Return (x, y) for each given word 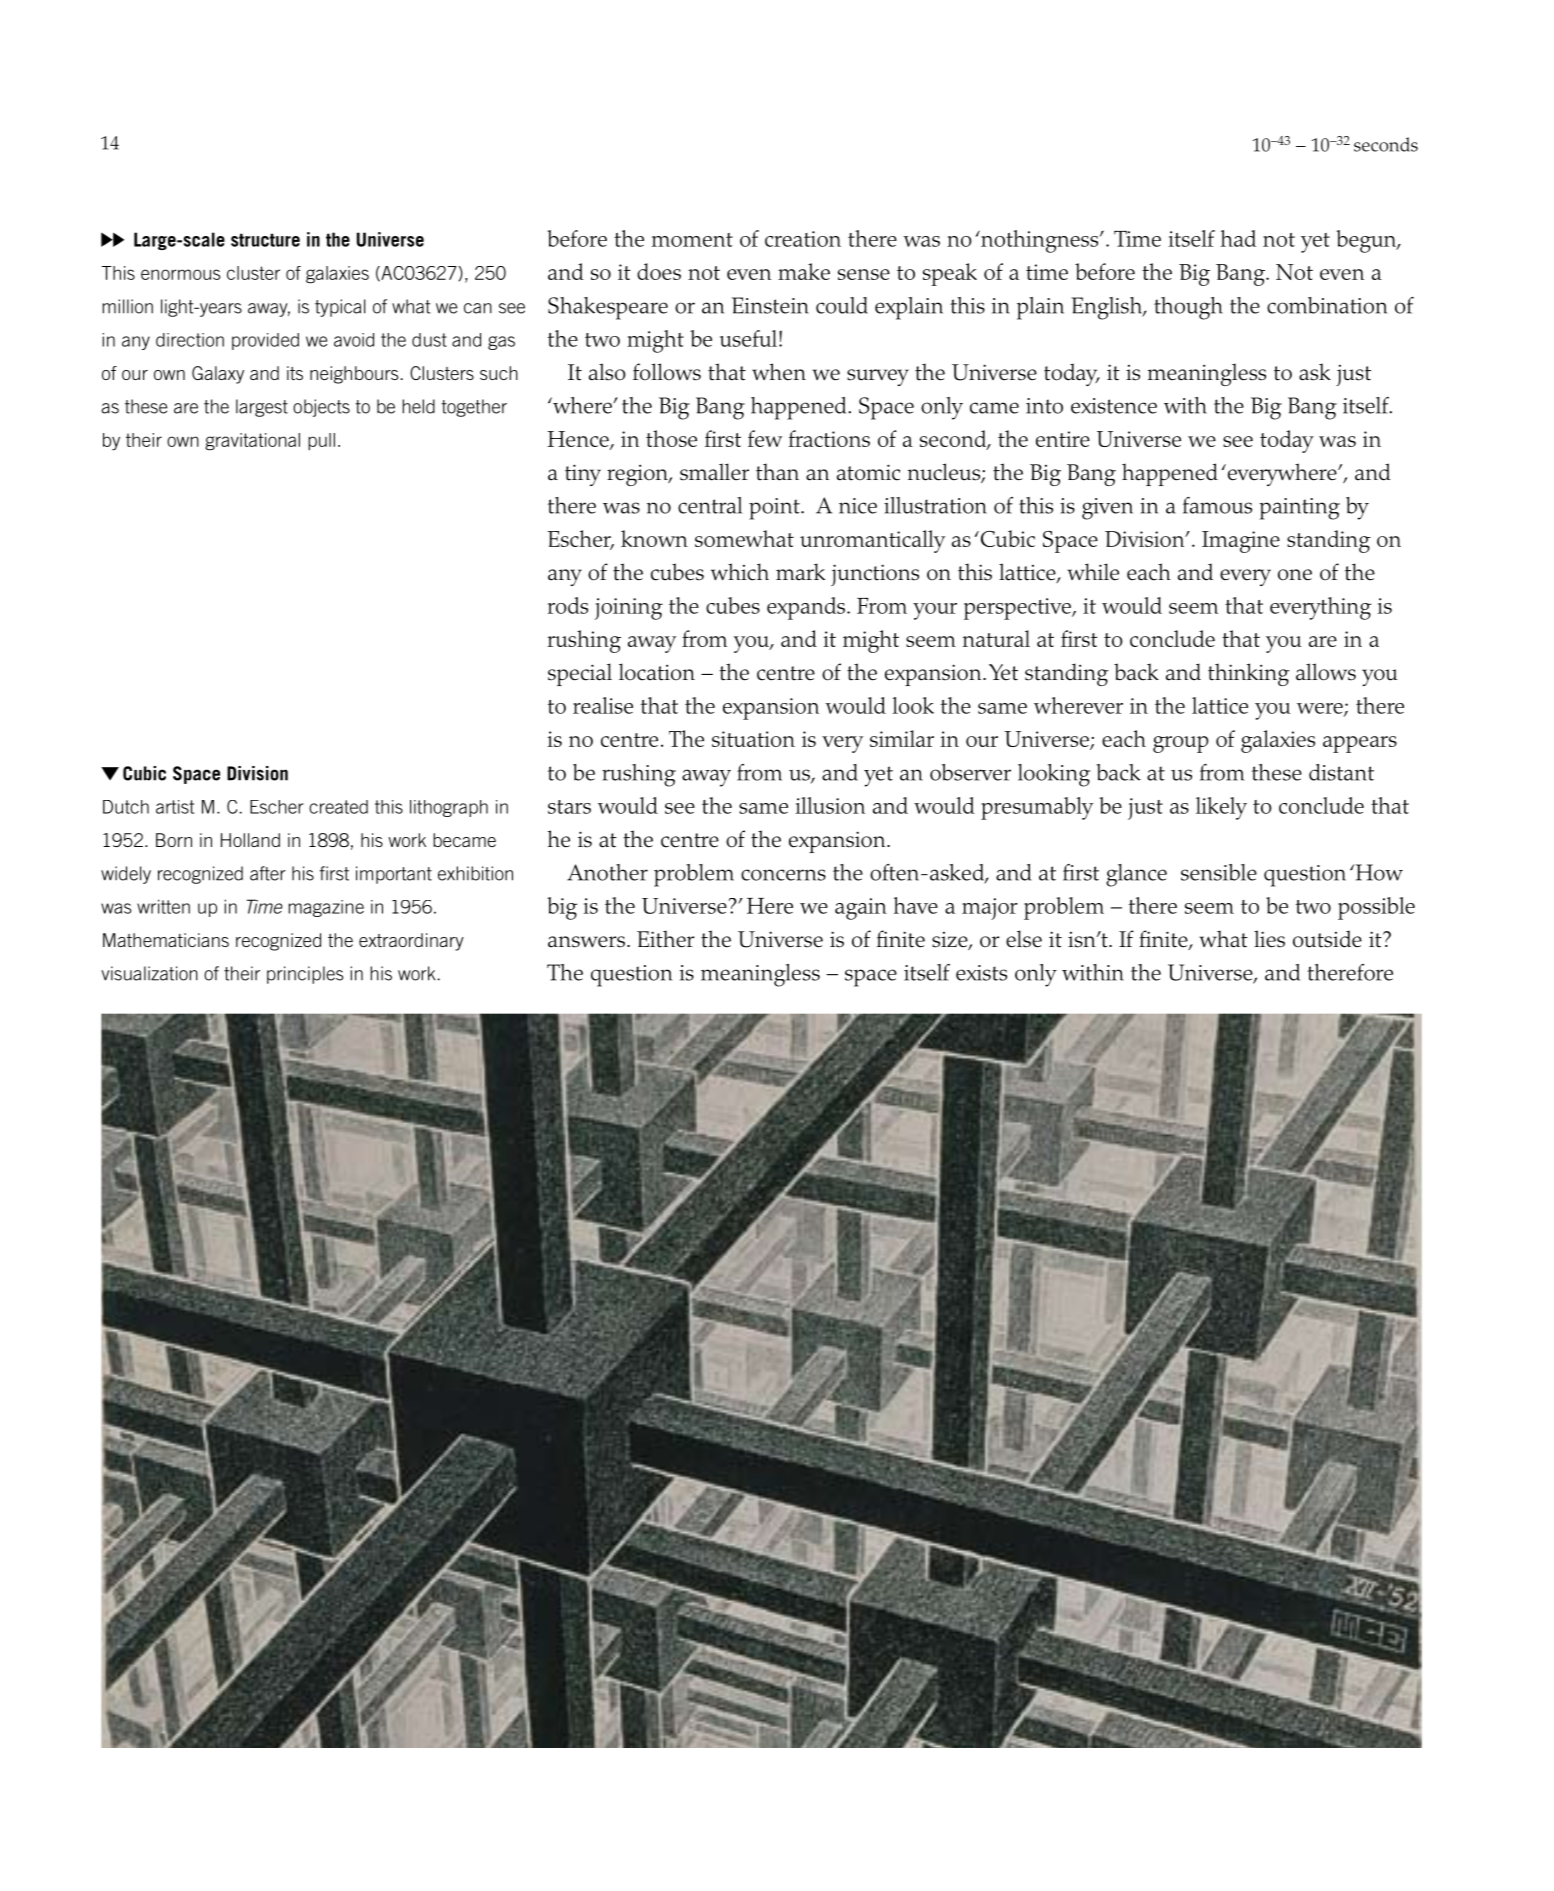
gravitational (252, 442)
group (1180, 744)
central (710, 505)
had (1238, 238)
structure (265, 240)
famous (1217, 505)
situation (753, 739)
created (338, 807)
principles (305, 975)
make (804, 271)
